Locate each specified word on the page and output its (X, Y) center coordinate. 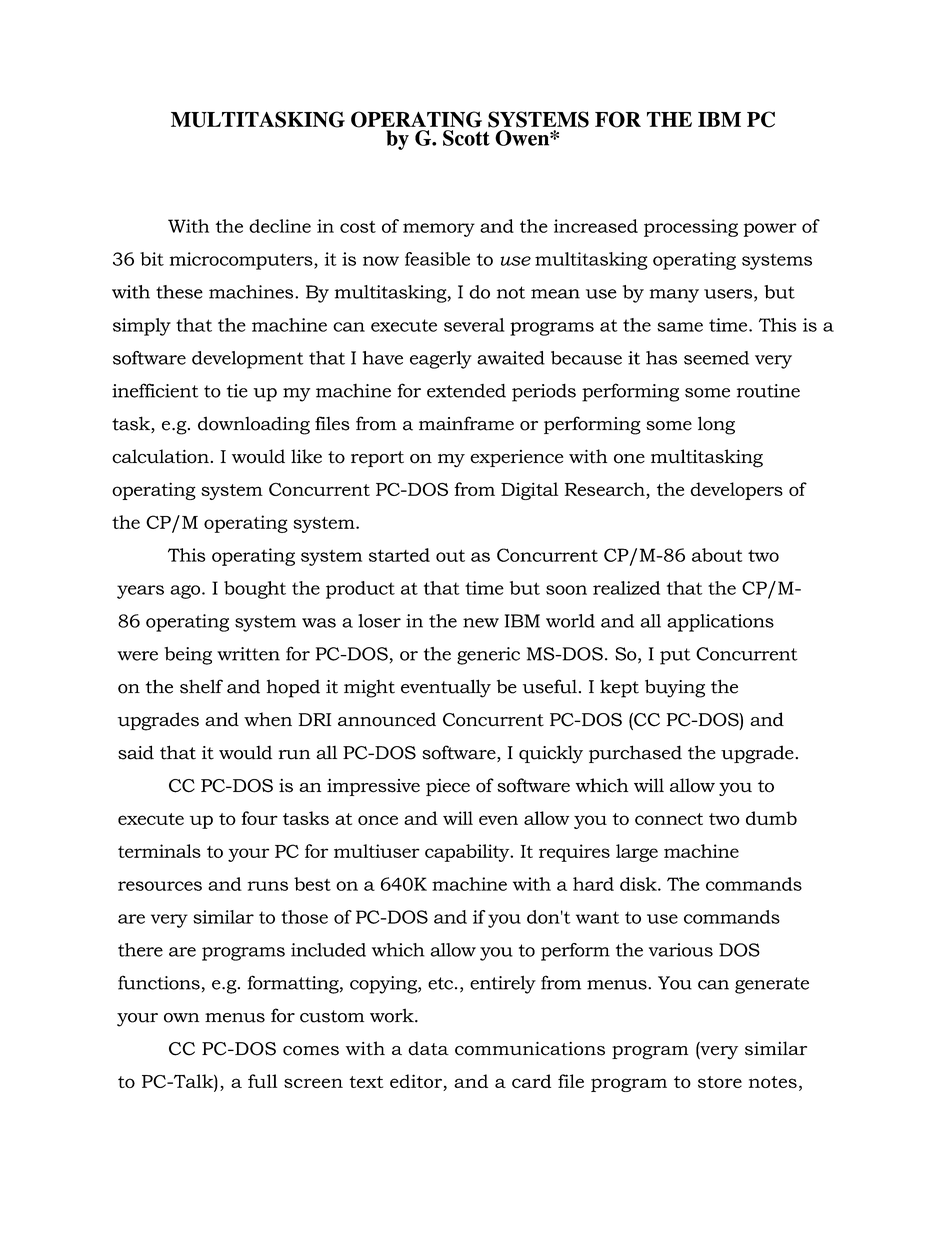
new (481, 623)
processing (691, 228)
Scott (466, 138)
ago (186, 592)
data (428, 1048)
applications (720, 623)
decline (280, 226)
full (262, 1081)
